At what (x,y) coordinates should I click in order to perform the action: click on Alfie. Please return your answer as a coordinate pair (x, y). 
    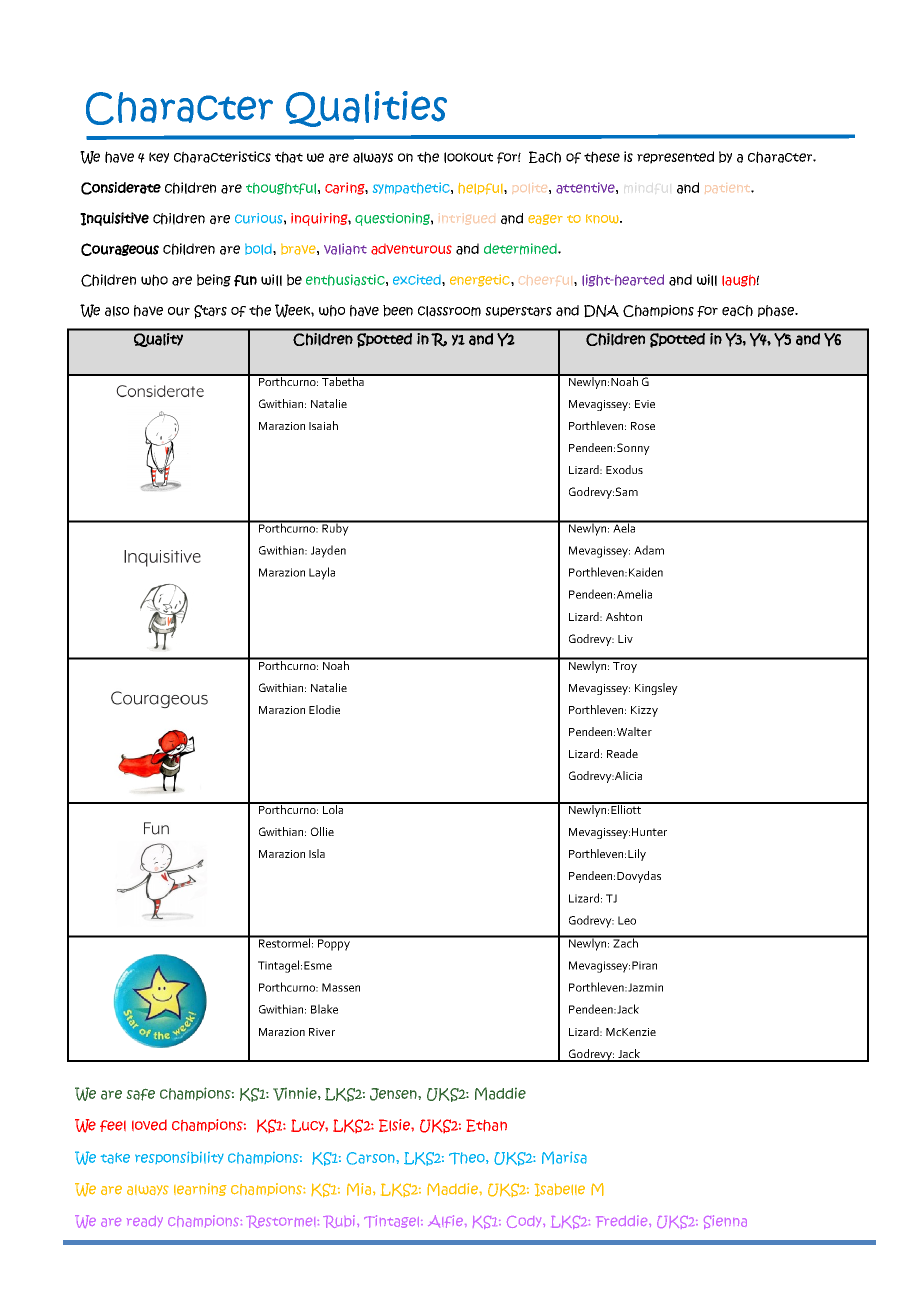
    Looking at the image, I should click on (447, 1221).
